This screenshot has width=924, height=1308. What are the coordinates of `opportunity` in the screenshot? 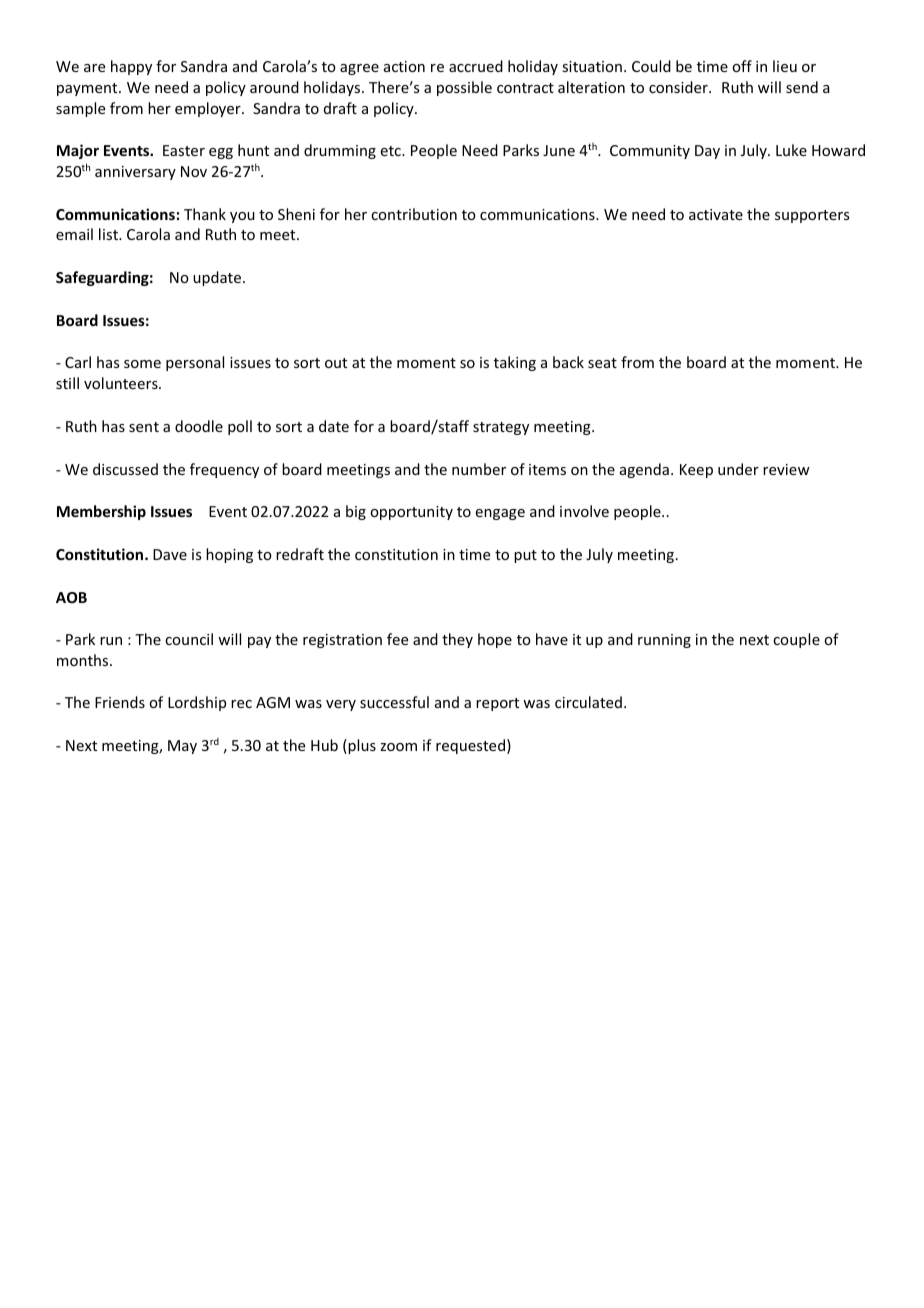 It's located at (411, 513).
